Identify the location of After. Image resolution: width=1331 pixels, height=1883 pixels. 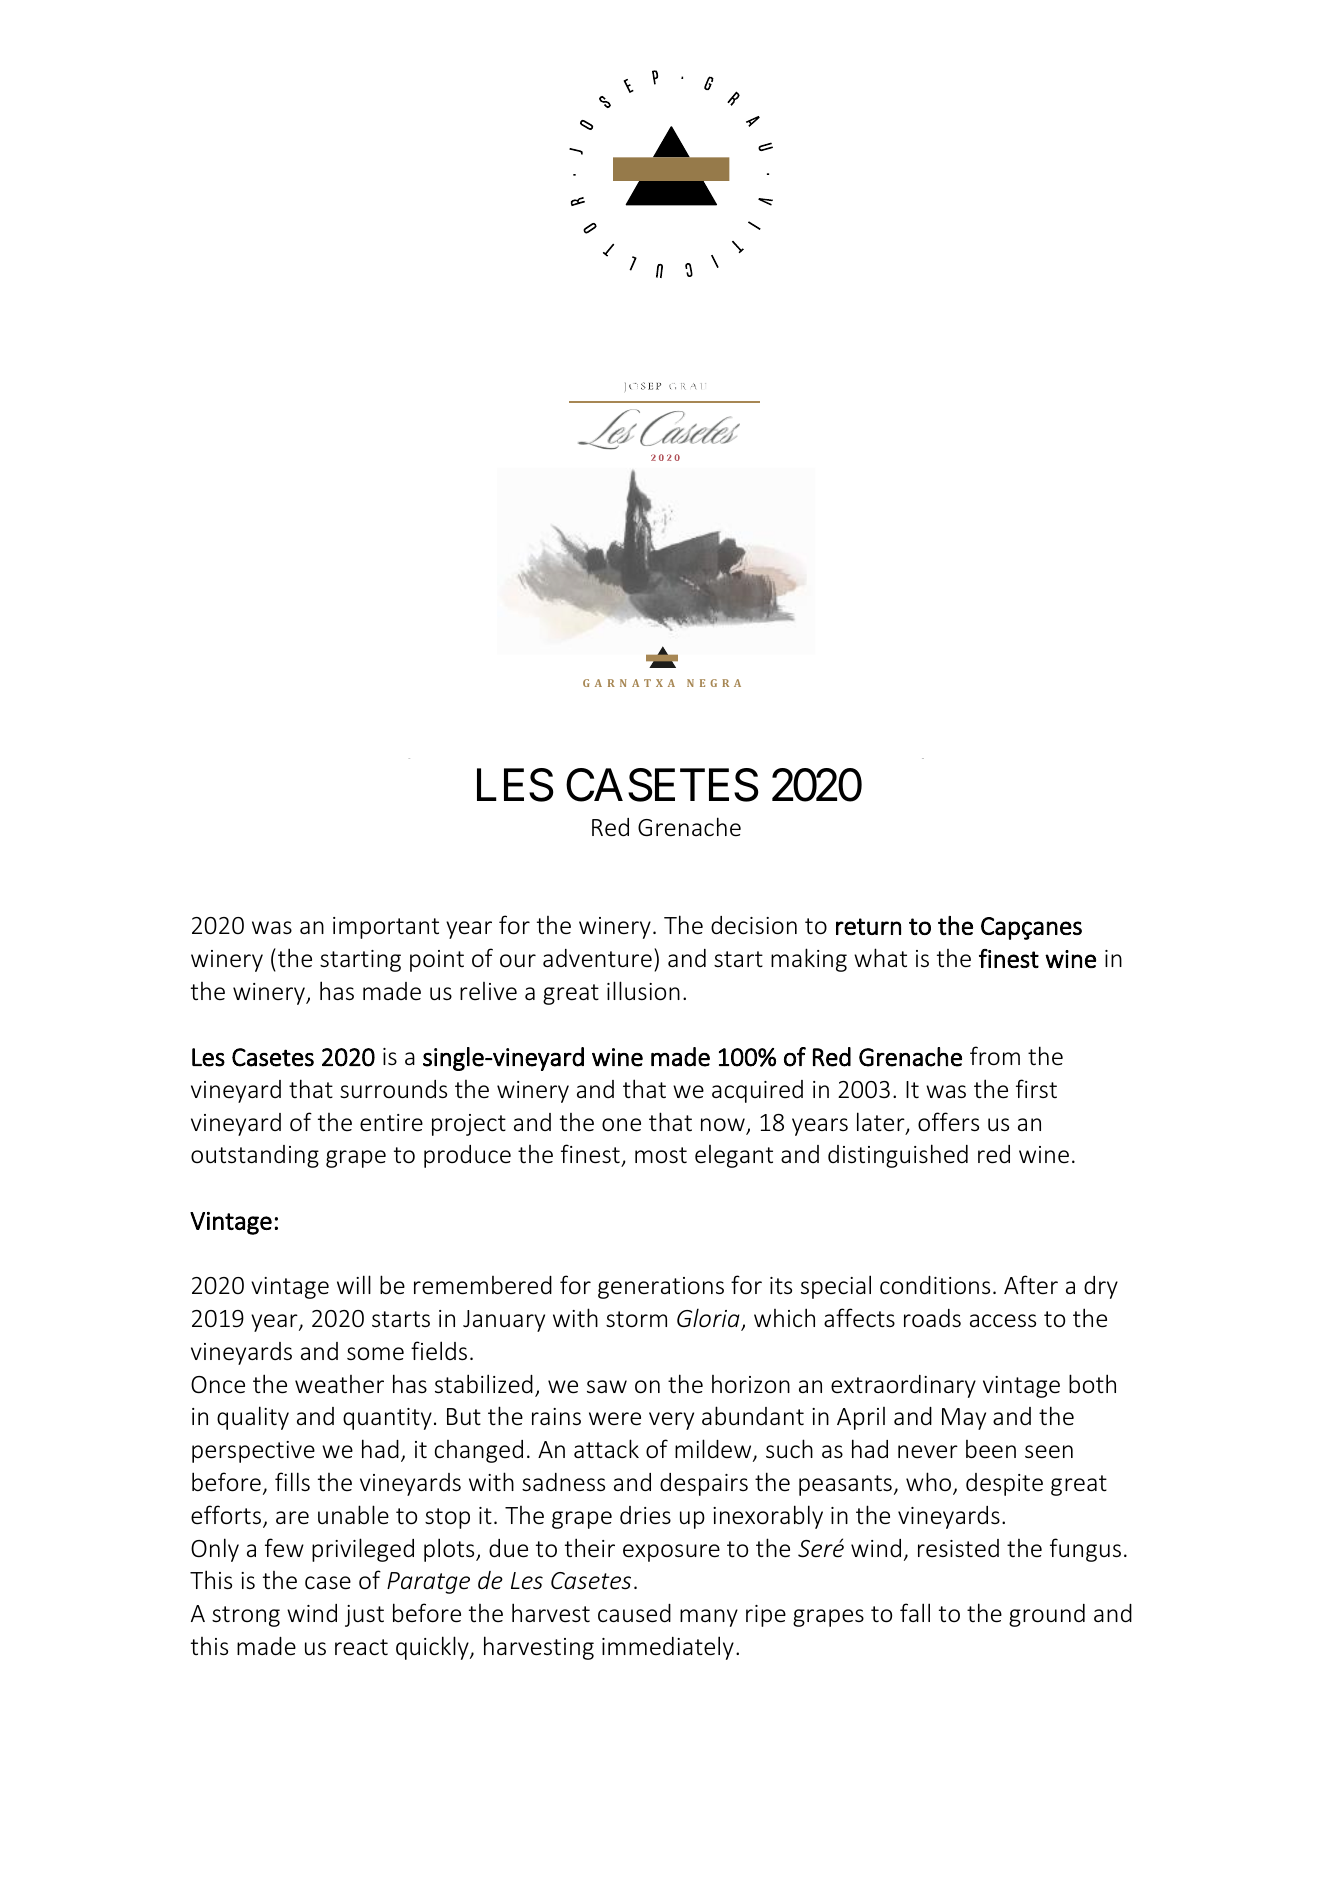
(1031, 1285).
